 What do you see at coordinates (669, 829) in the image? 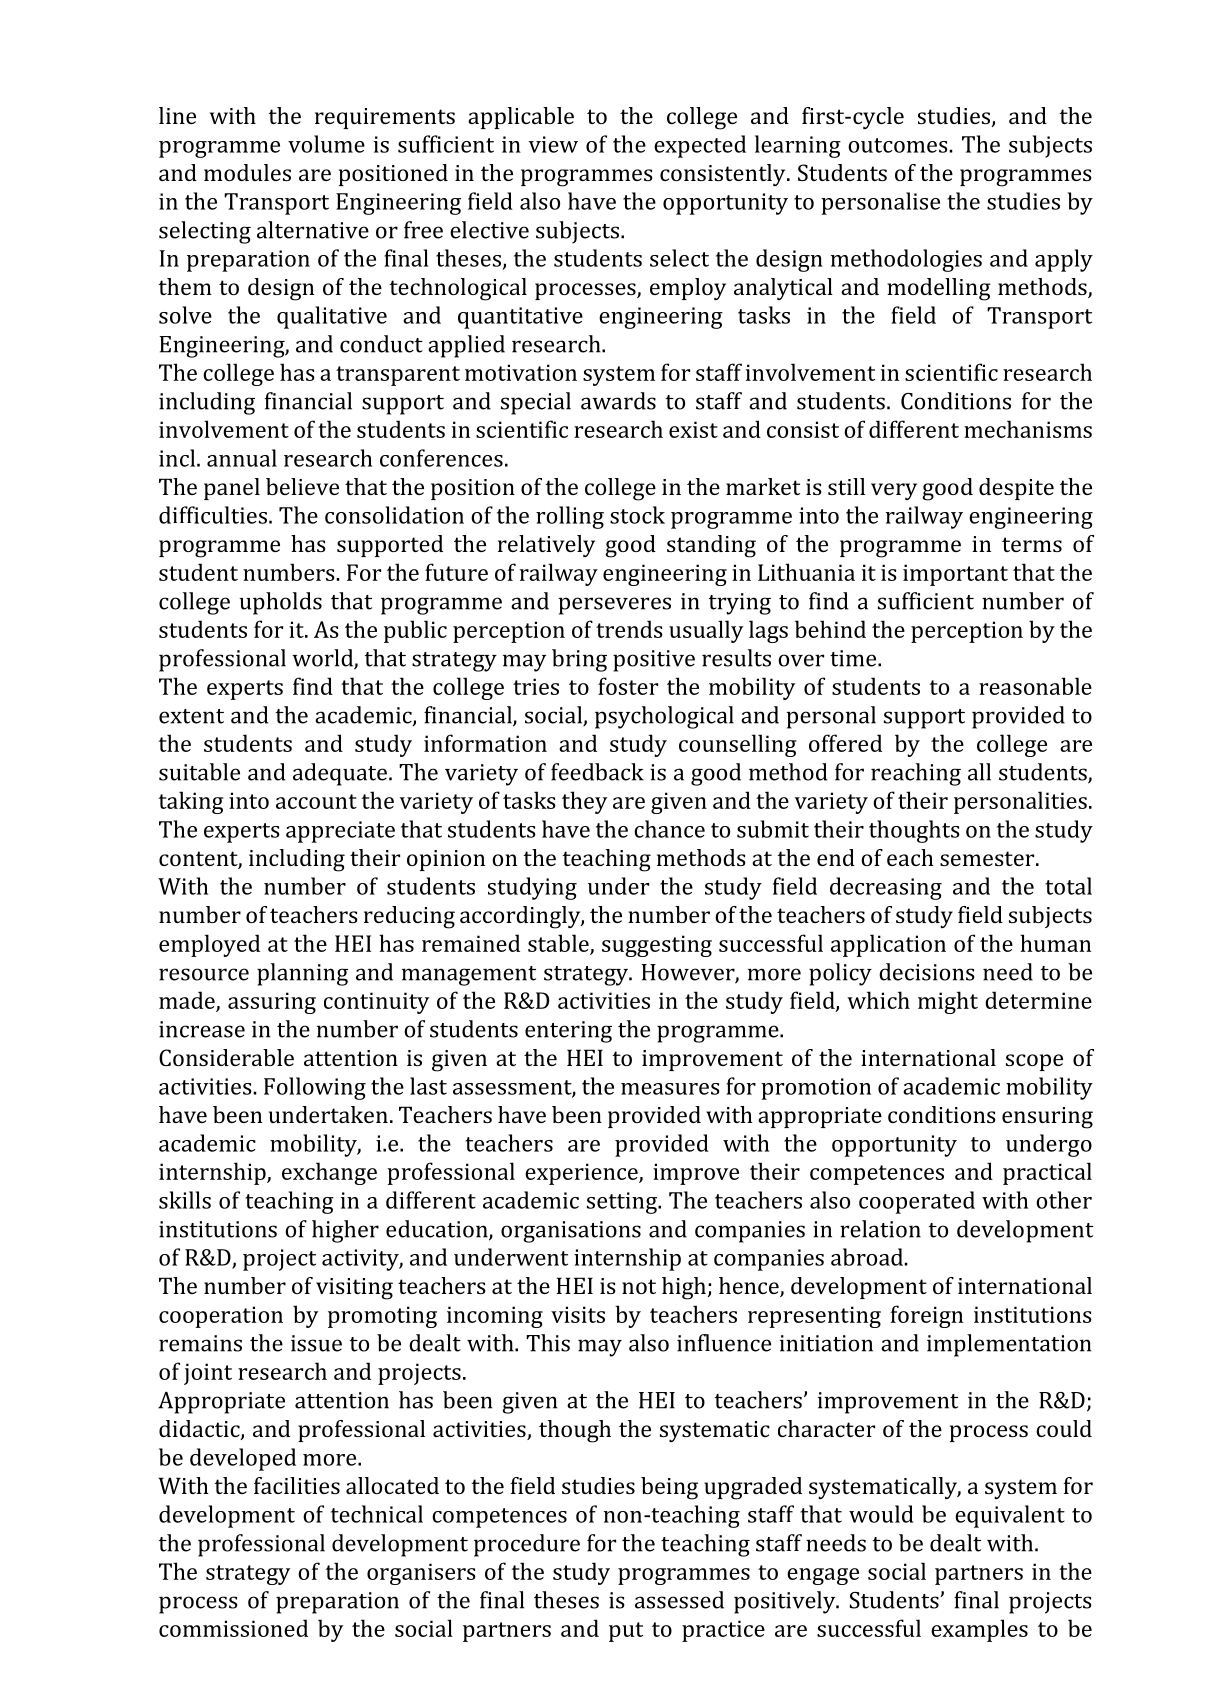
I see `chance` at bounding box center [669, 829].
